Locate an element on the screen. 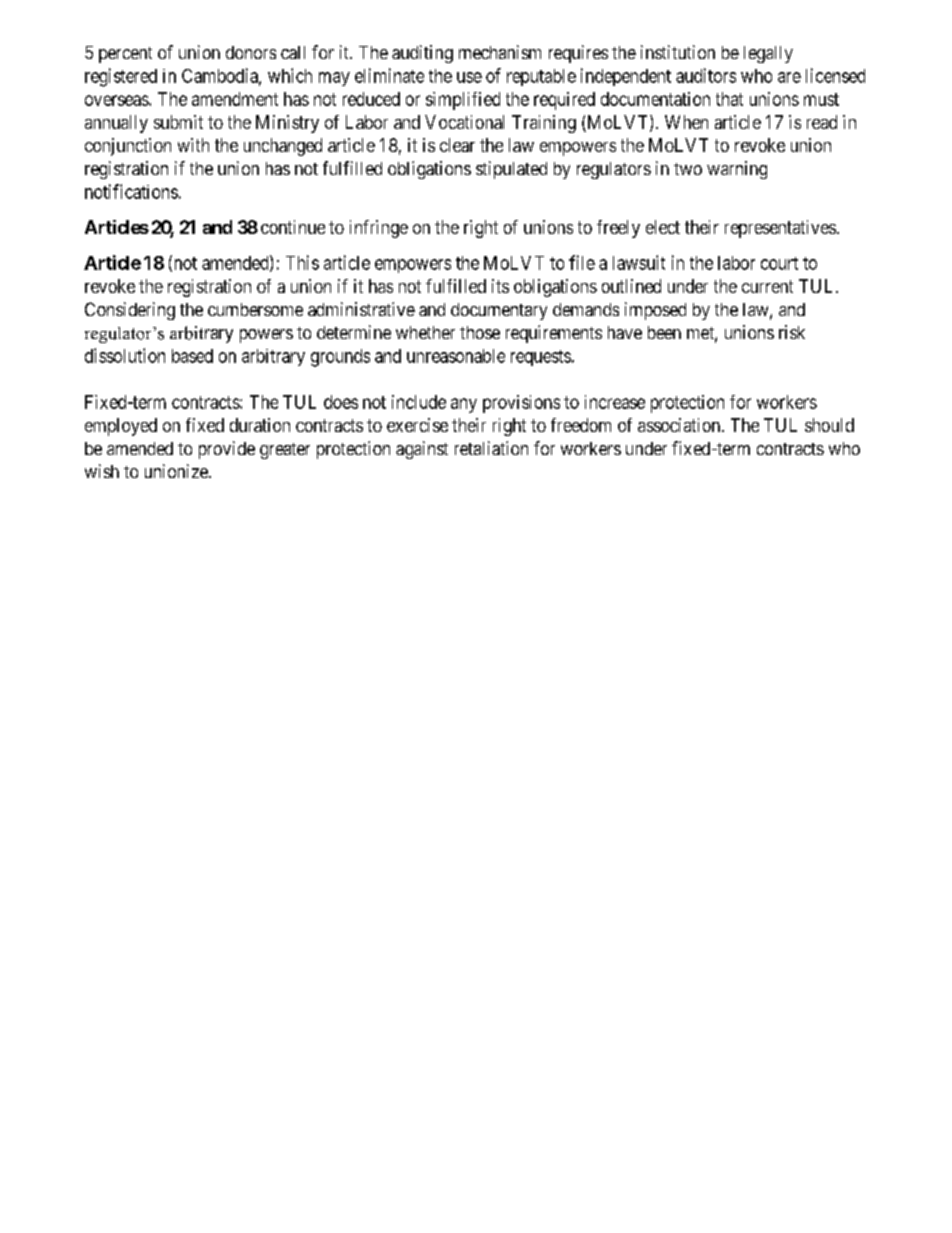 The height and width of the screenshot is (1233, 952). retaliation is located at coordinates (491, 448).
